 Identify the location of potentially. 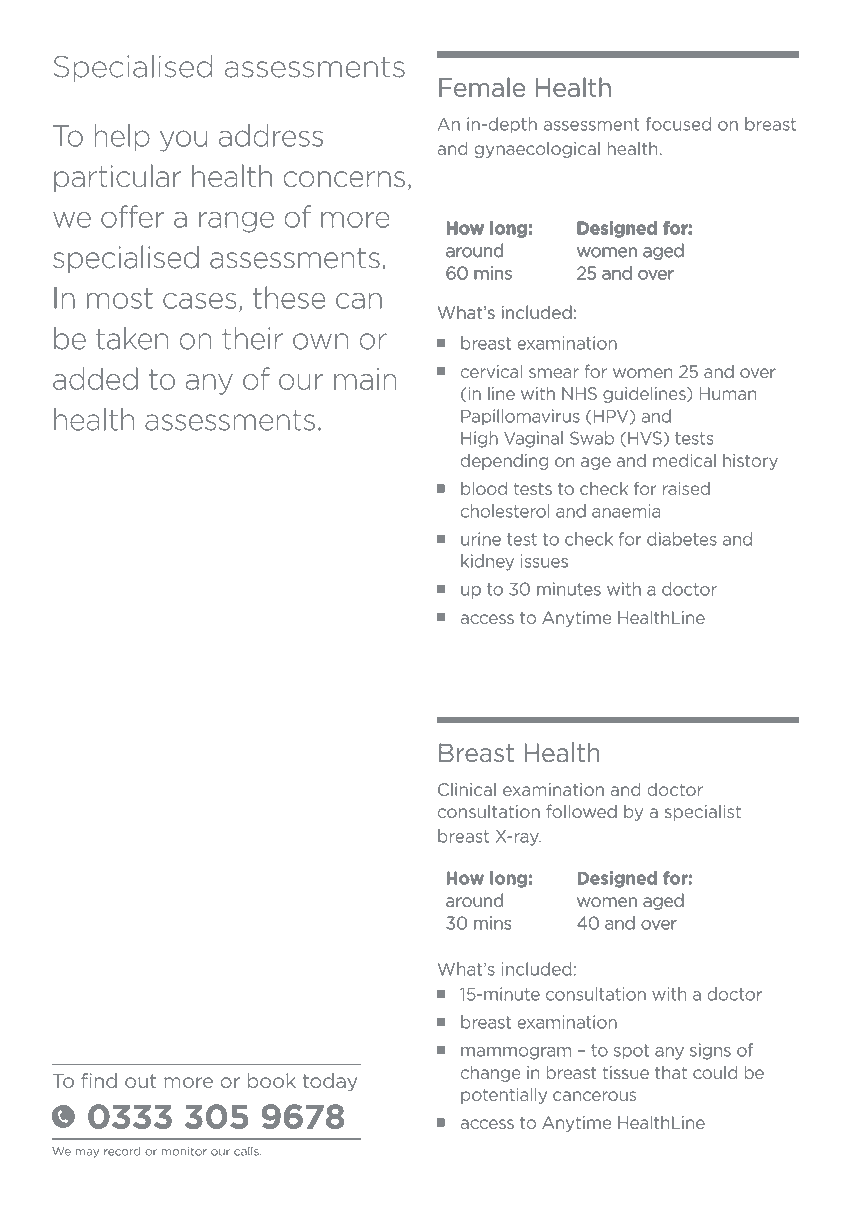
(504, 1095).
